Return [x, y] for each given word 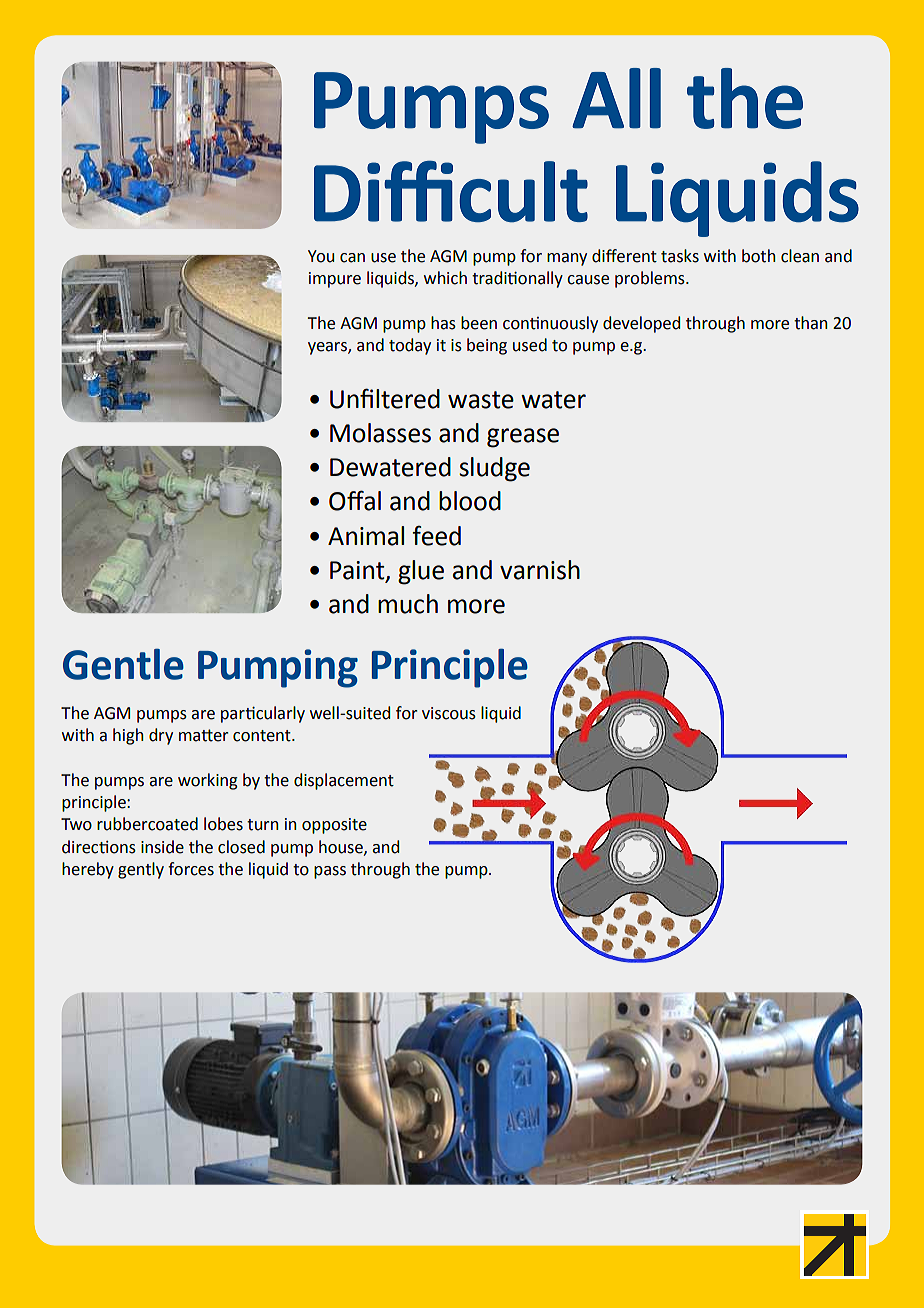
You [321, 256]
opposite [334, 826]
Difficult [451, 191]
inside [162, 847]
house [342, 847]
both [759, 256]
